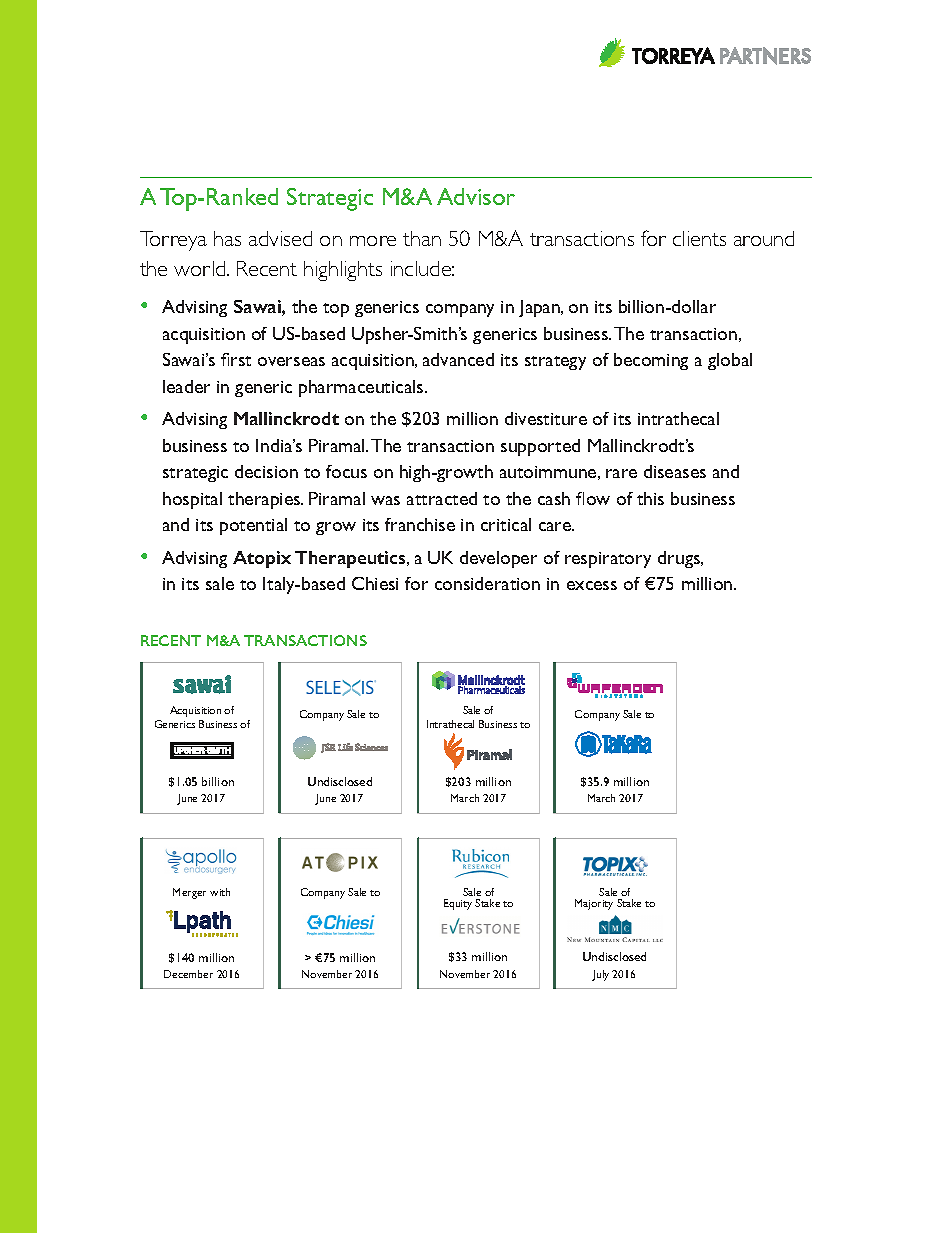 The width and height of the screenshot is (952, 1233). I want to click on consideration, so click(487, 583).
